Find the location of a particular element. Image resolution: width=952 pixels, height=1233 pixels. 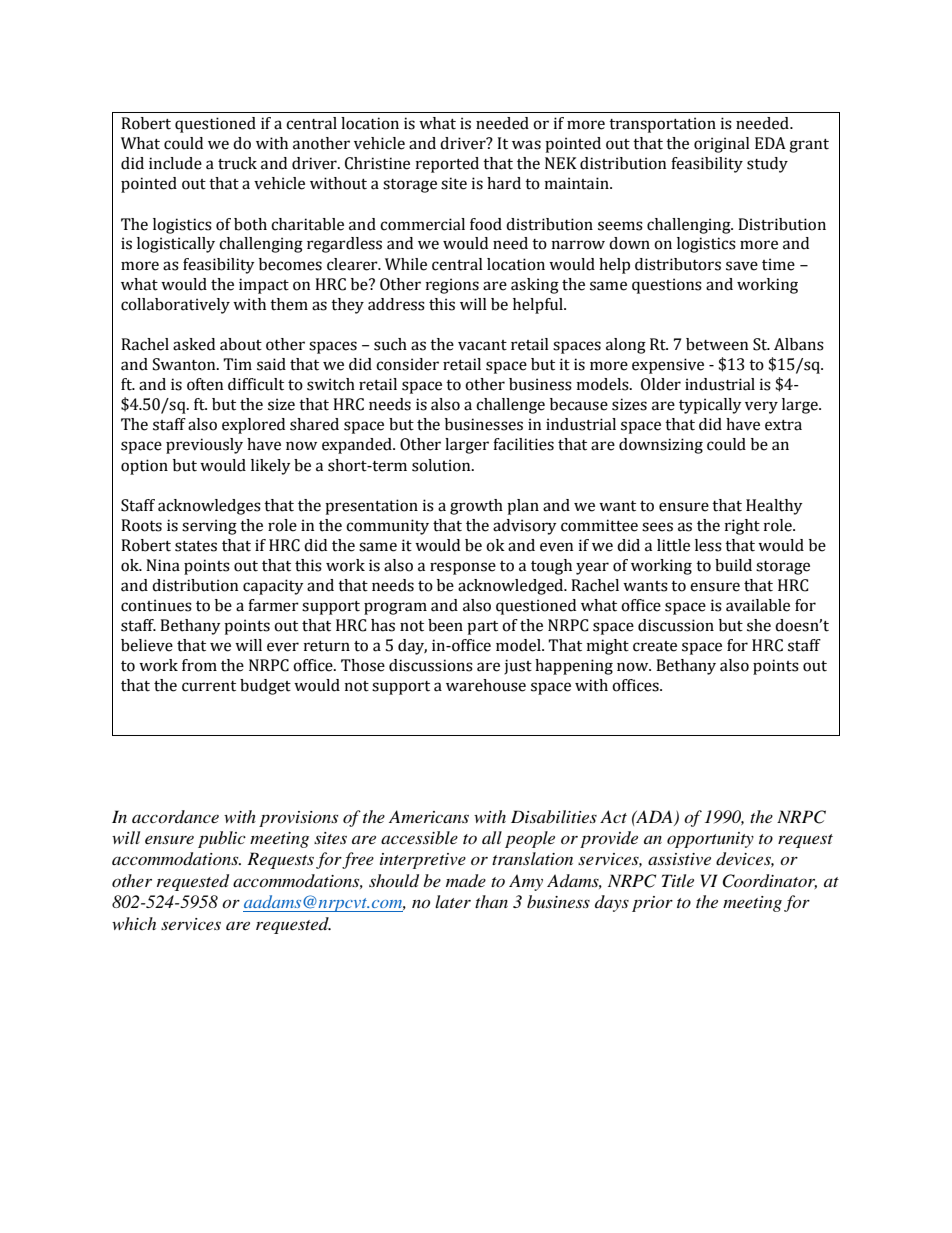

extra is located at coordinates (783, 425).
